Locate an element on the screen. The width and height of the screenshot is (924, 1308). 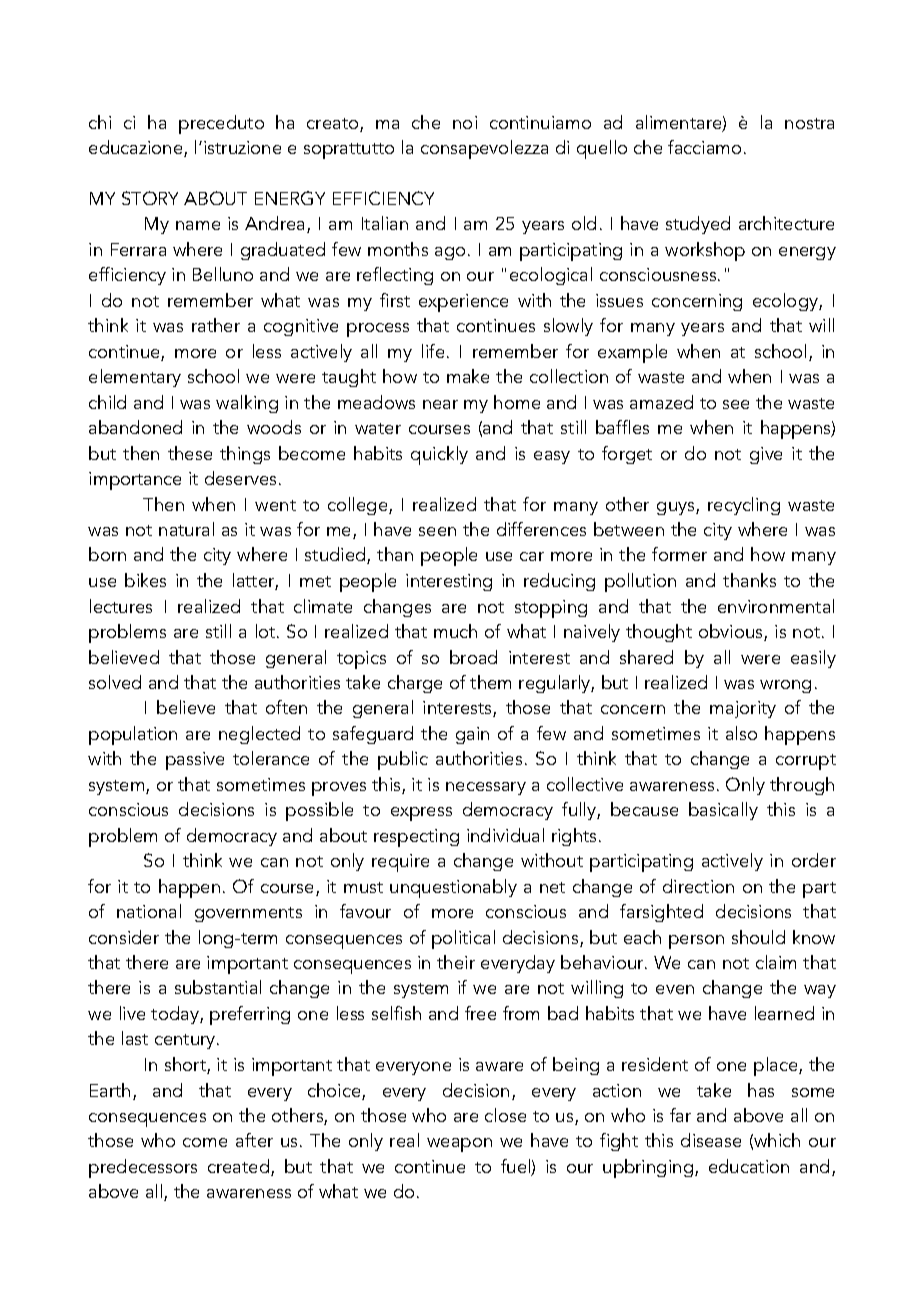
amazed is located at coordinates (661, 402).
